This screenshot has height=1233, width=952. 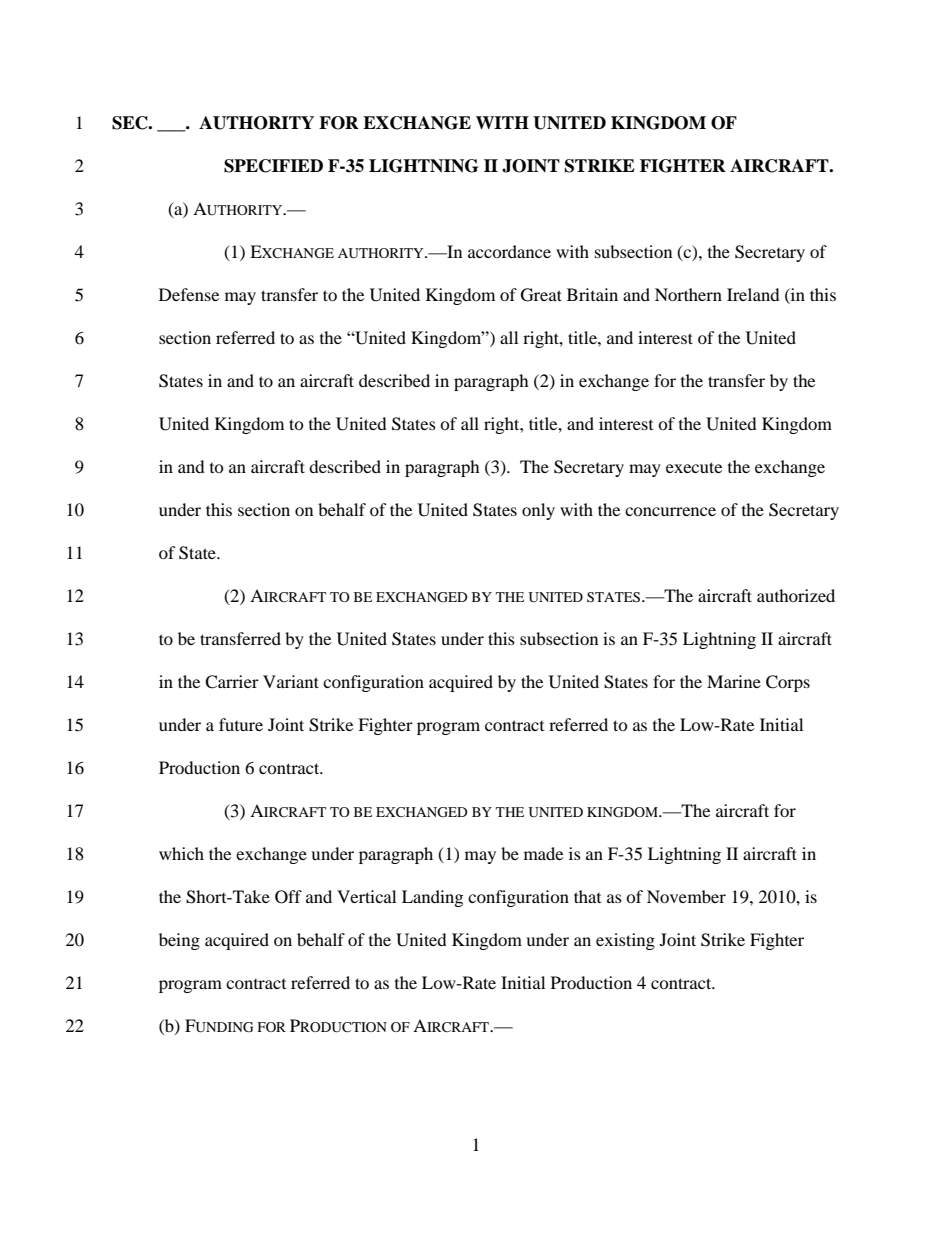 I want to click on Ireland, so click(x=753, y=294).
